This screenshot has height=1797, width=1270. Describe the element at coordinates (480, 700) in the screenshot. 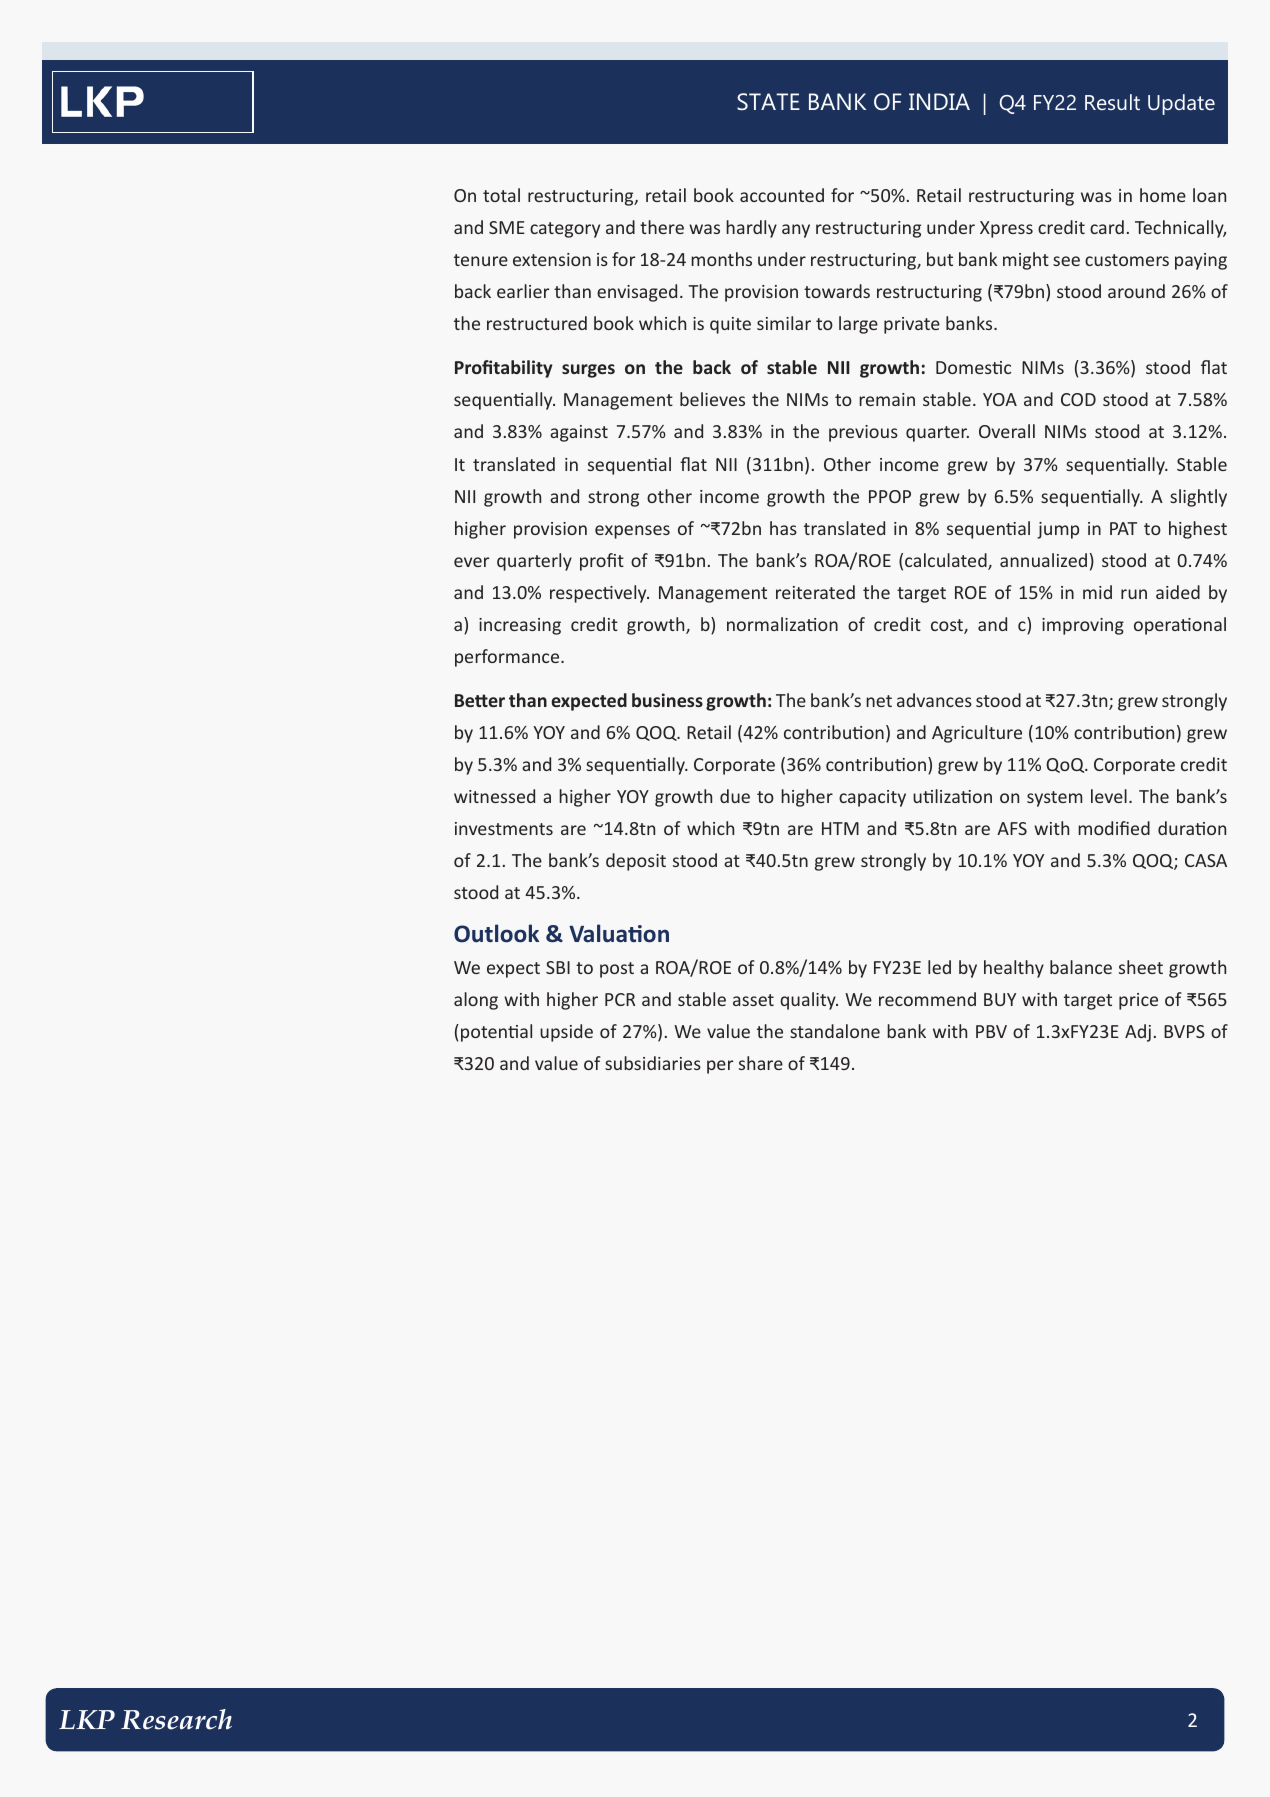

I see `Better` at that location.
